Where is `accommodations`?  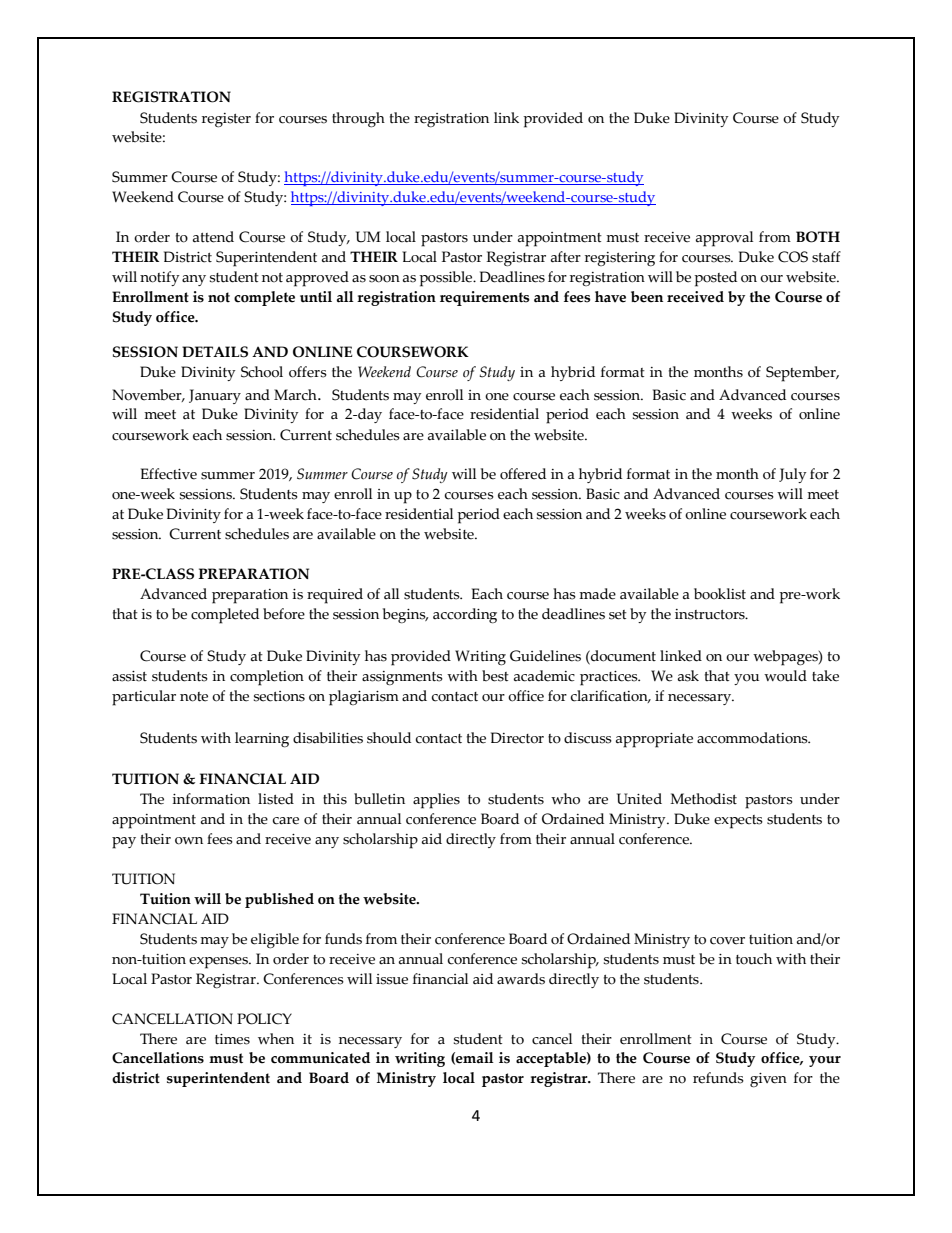
accommodations is located at coordinates (753, 738).
